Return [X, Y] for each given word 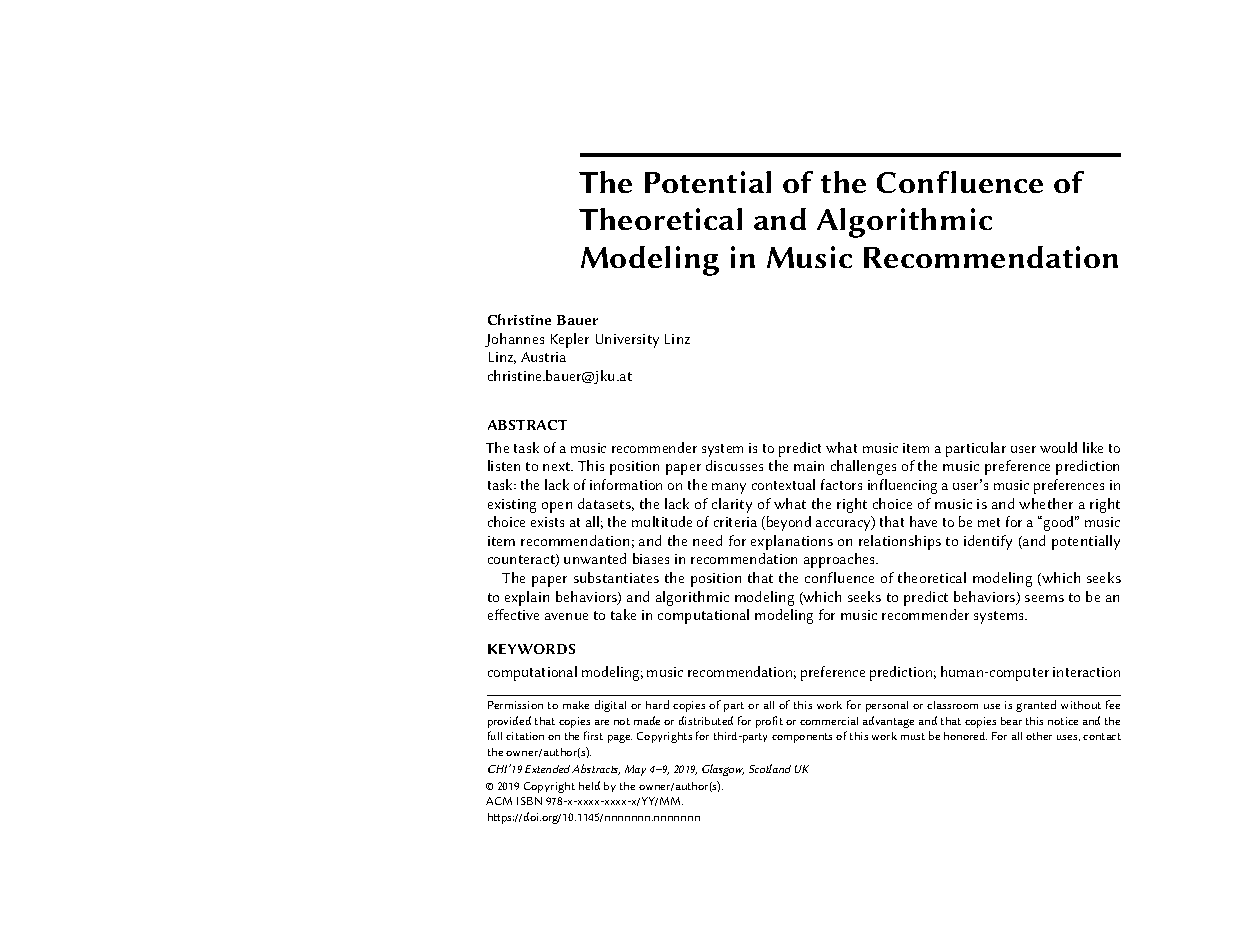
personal [887, 706]
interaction [1086, 672]
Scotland [770, 768]
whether [1046, 503]
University [627, 341]
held [589, 785]
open [557, 507]
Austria [543, 357]
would [1058, 447]
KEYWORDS [531, 649]
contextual [783, 484]
